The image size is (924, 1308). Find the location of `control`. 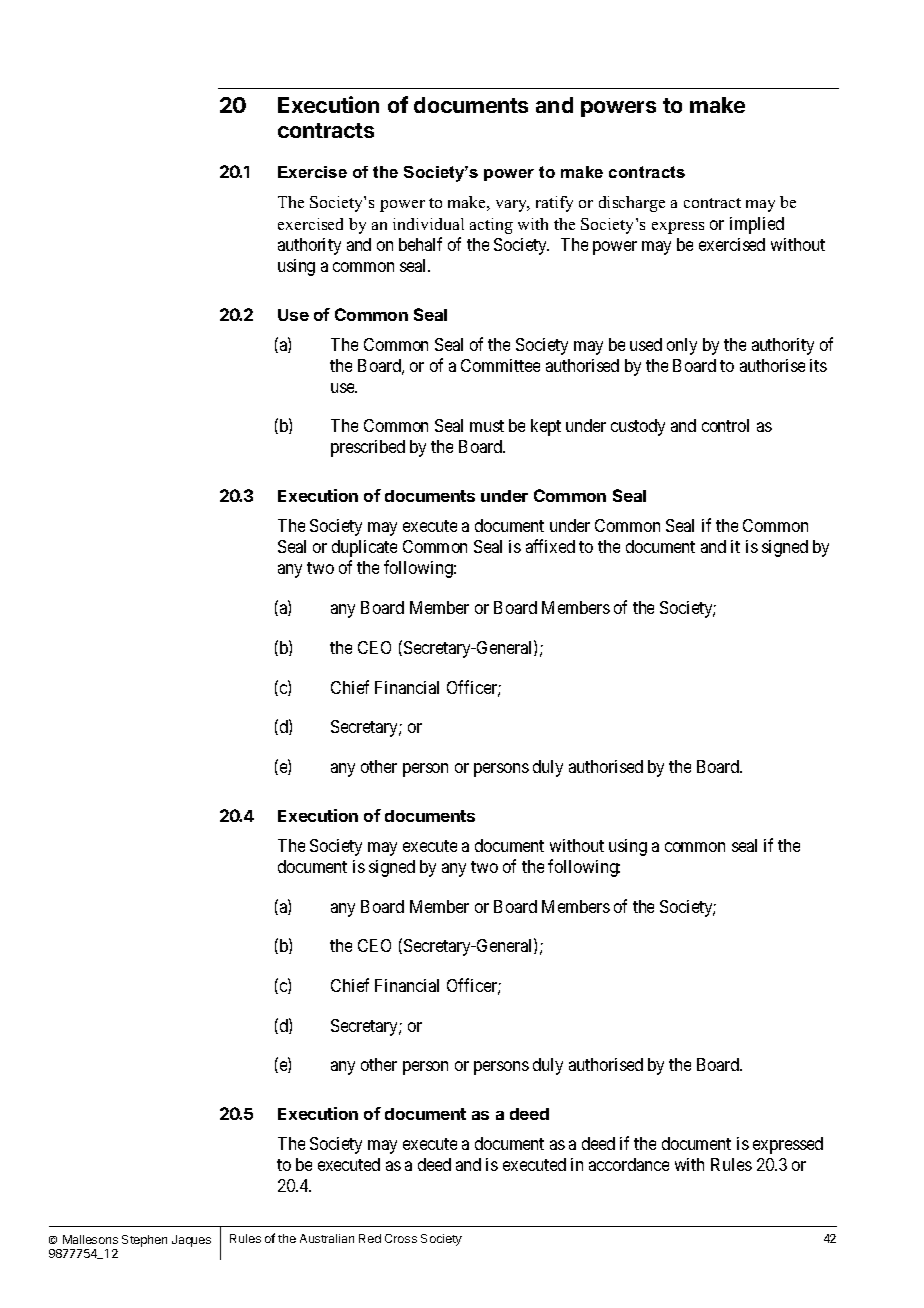

control is located at coordinates (725, 425).
